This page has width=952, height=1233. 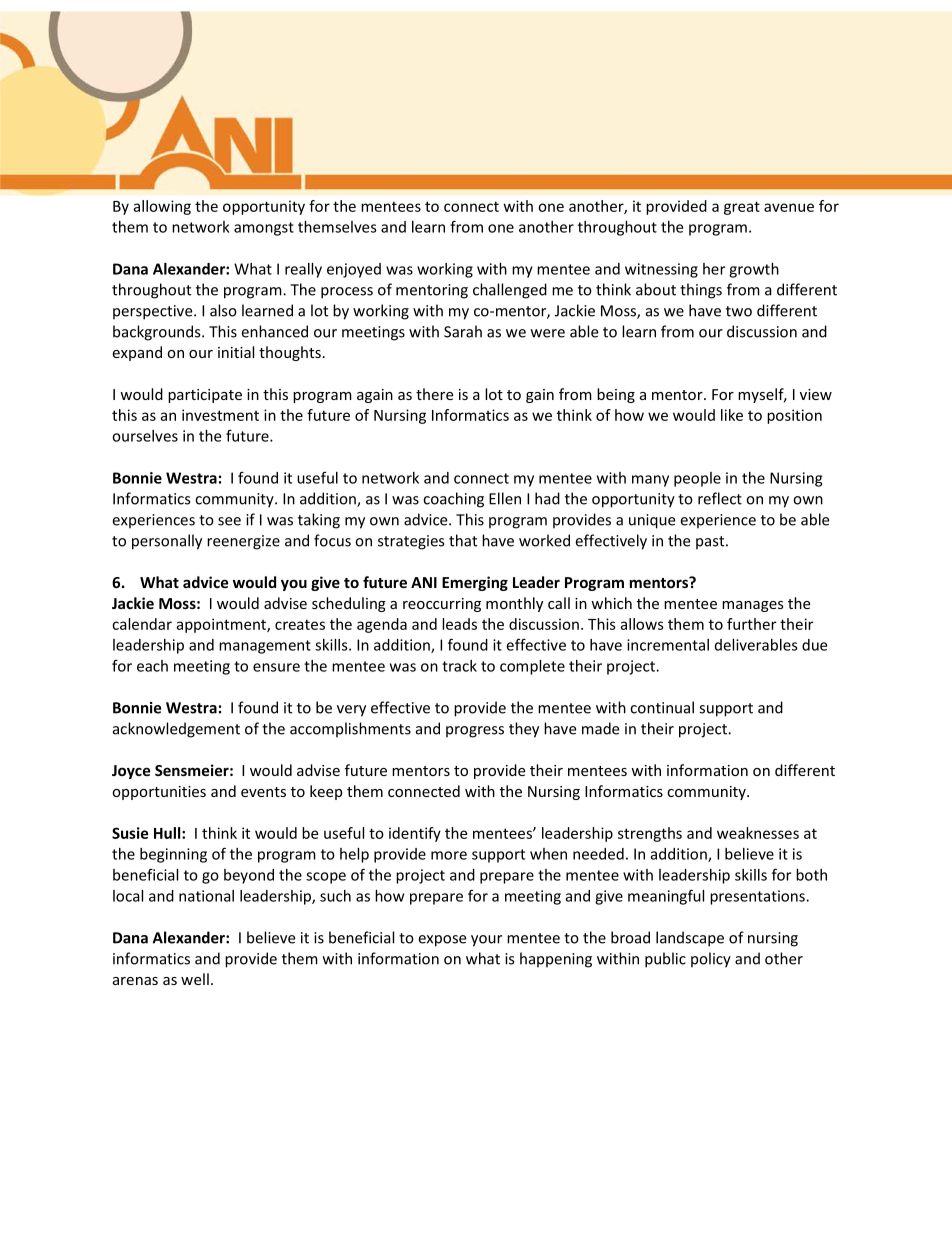 What do you see at coordinates (152, 666) in the page?
I see `each` at bounding box center [152, 666].
